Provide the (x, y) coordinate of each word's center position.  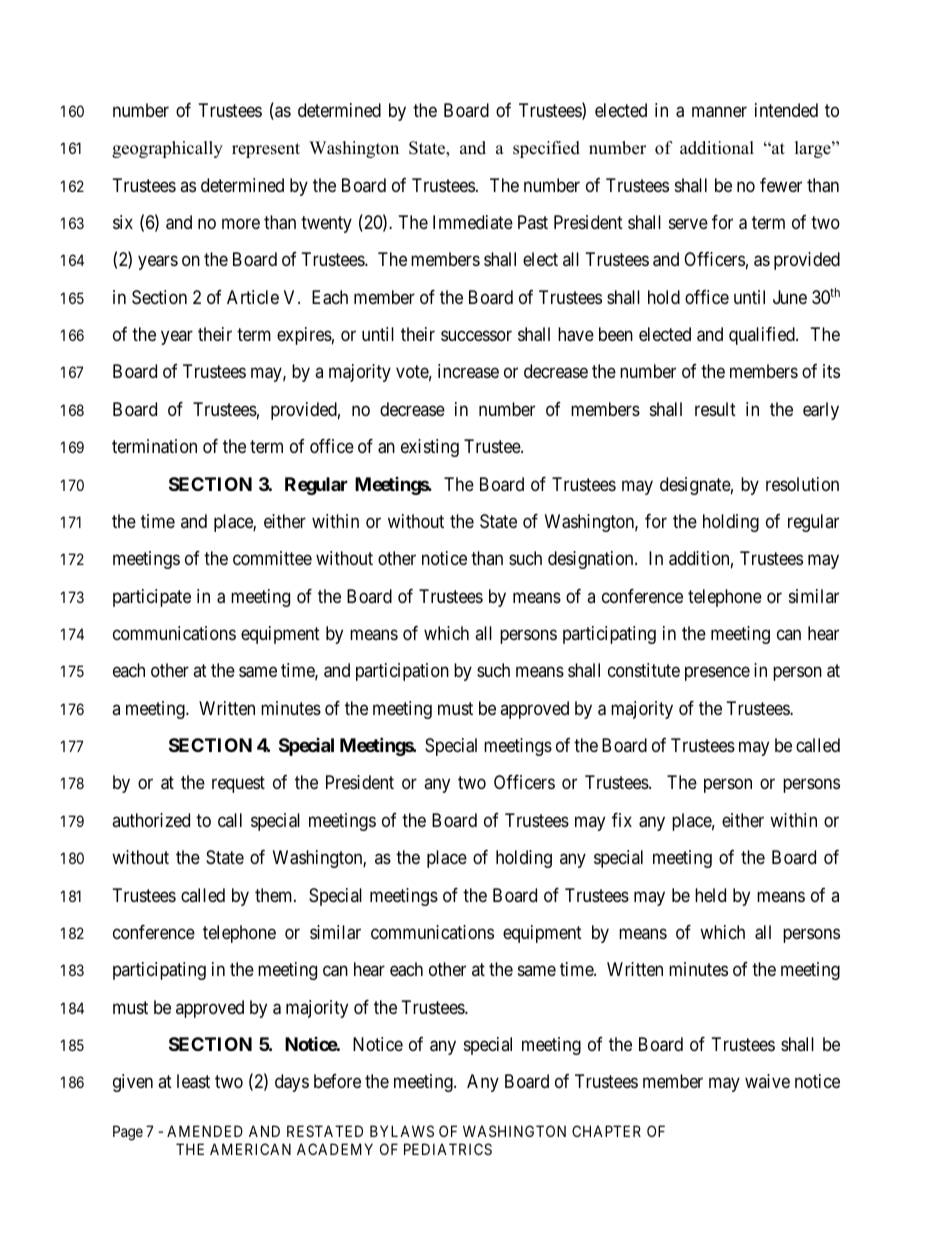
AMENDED (205, 1131)
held (710, 895)
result (715, 409)
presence (717, 674)
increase (468, 371)
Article (253, 297)
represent (266, 150)
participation (402, 672)
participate (152, 598)
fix (622, 820)
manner (719, 112)
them (275, 895)
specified (546, 149)
